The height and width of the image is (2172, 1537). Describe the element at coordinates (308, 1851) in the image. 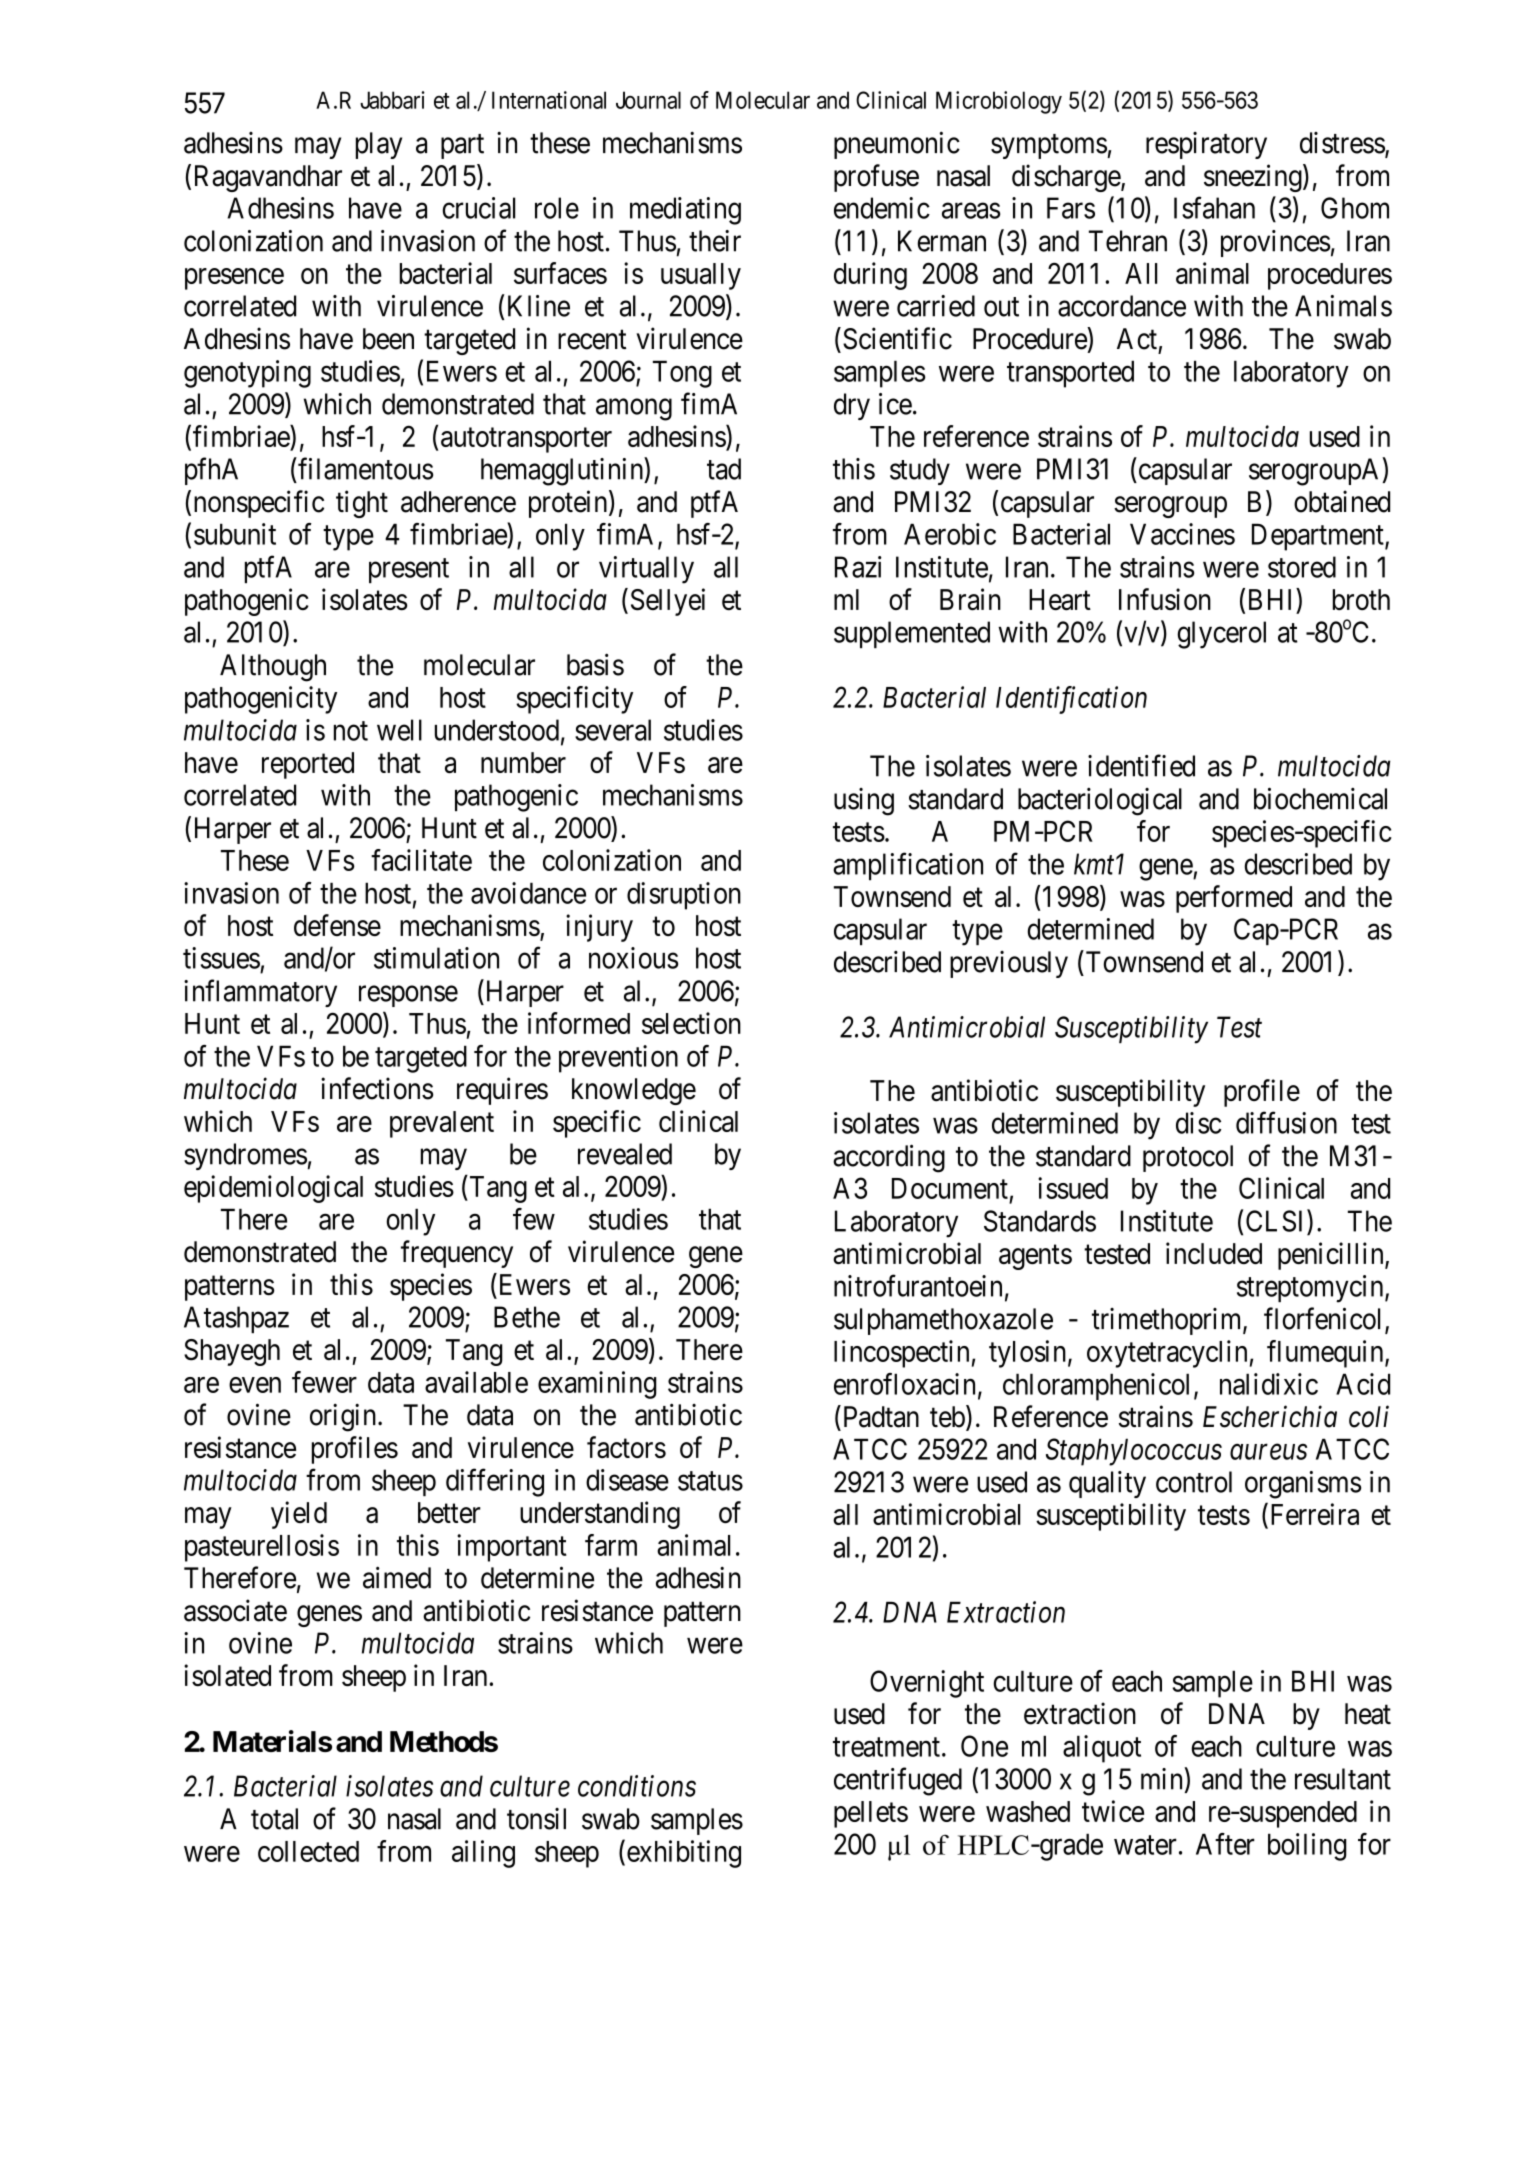

I see `collected` at that location.
